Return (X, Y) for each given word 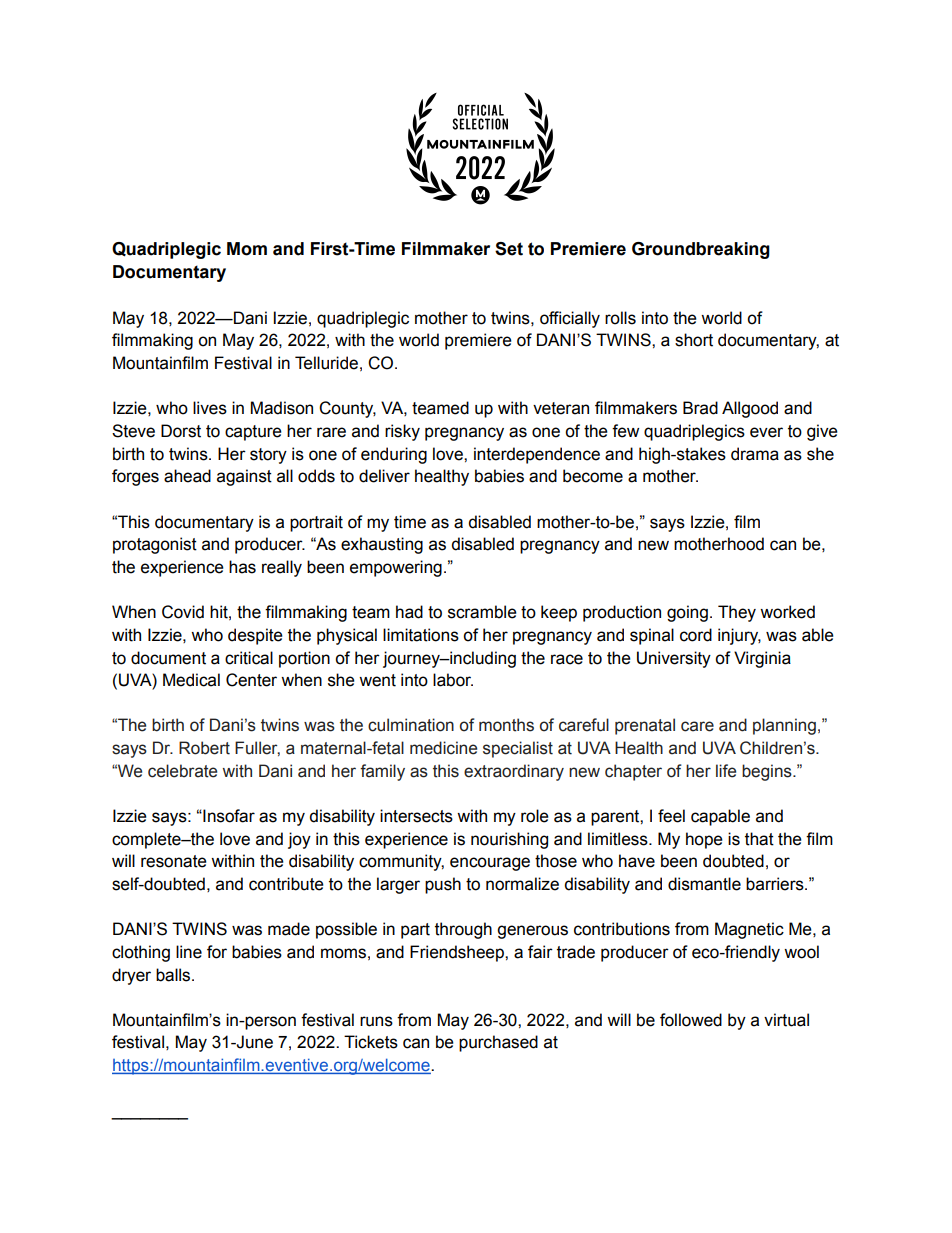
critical (249, 658)
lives (210, 408)
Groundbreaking (701, 250)
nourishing (509, 840)
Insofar (228, 816)
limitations (421, 635)
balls (174, 975)
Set (509, 249)
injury (739, 636)
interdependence (537, 455)
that (759, 839)
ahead (187, 476)
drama (755, 454)
